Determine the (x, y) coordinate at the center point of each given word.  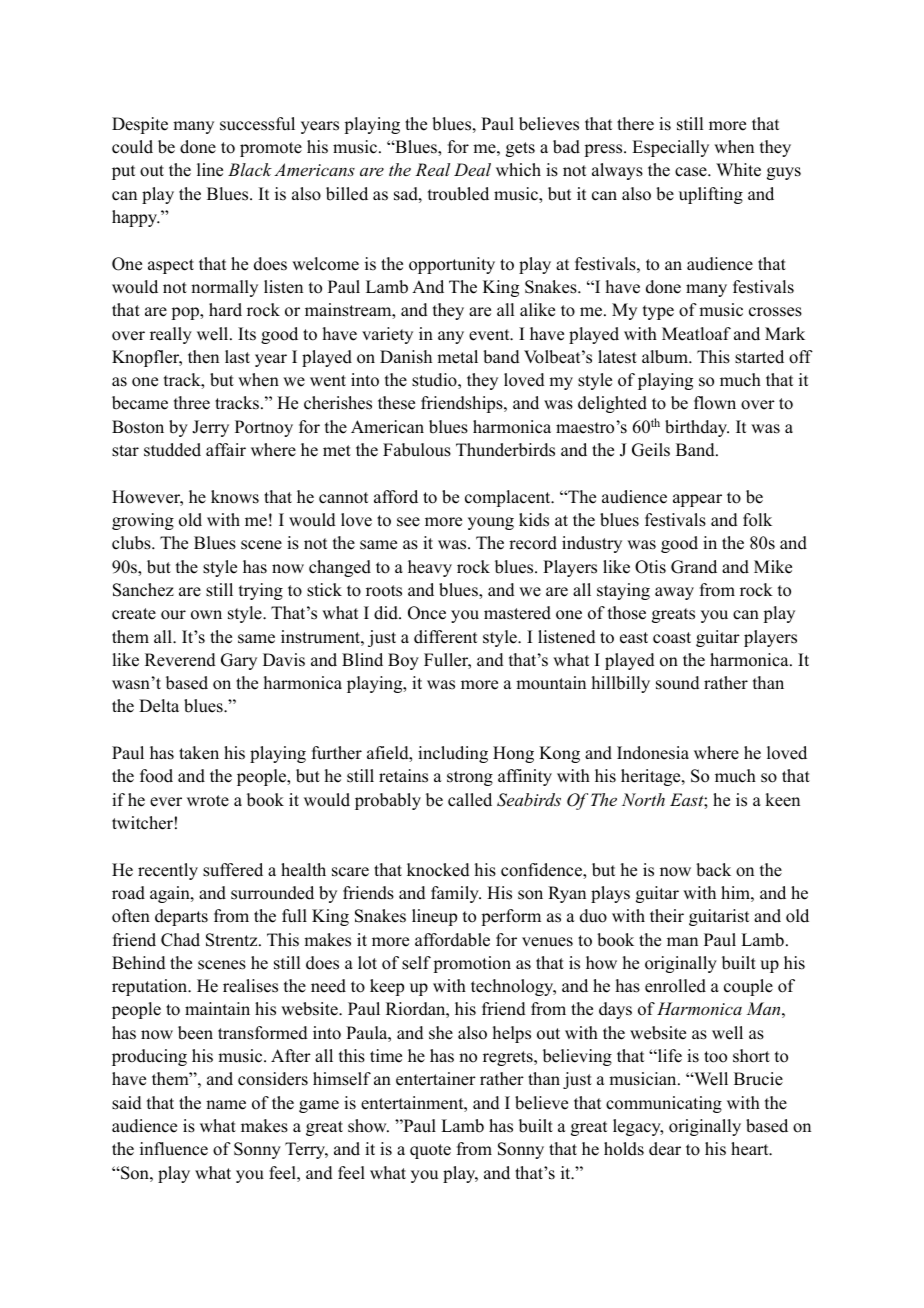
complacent (509, 498)
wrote (208, 801)
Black (250, 169)
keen (782, 800)
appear (697, 500)
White (738, 170)
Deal (472, 169)
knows (235, 497)
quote (430, 1151)
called (470, 800)
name (226, 1105)
